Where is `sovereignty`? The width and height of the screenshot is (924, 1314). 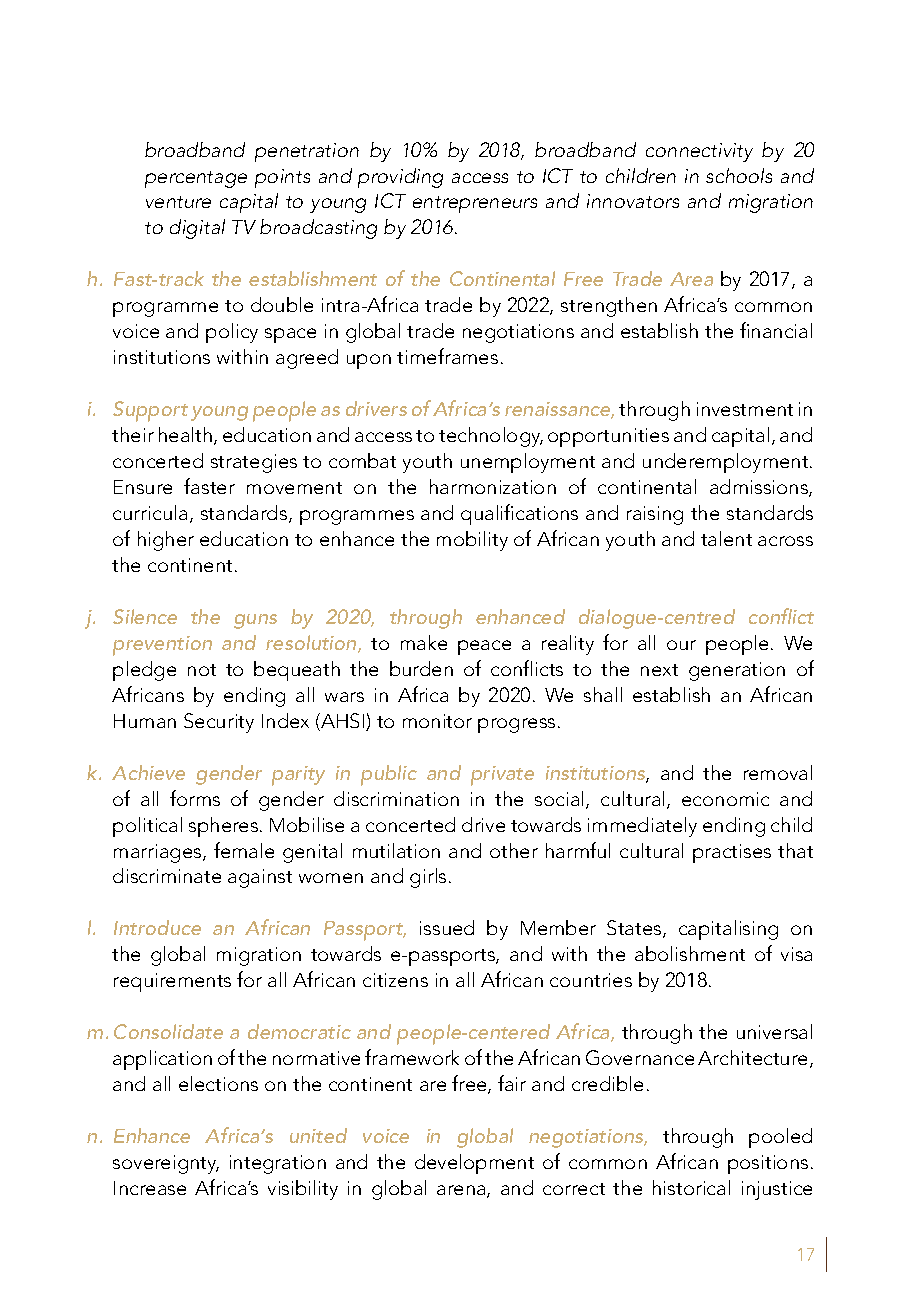 sovereignty is located at coordinates (166, 1164).
